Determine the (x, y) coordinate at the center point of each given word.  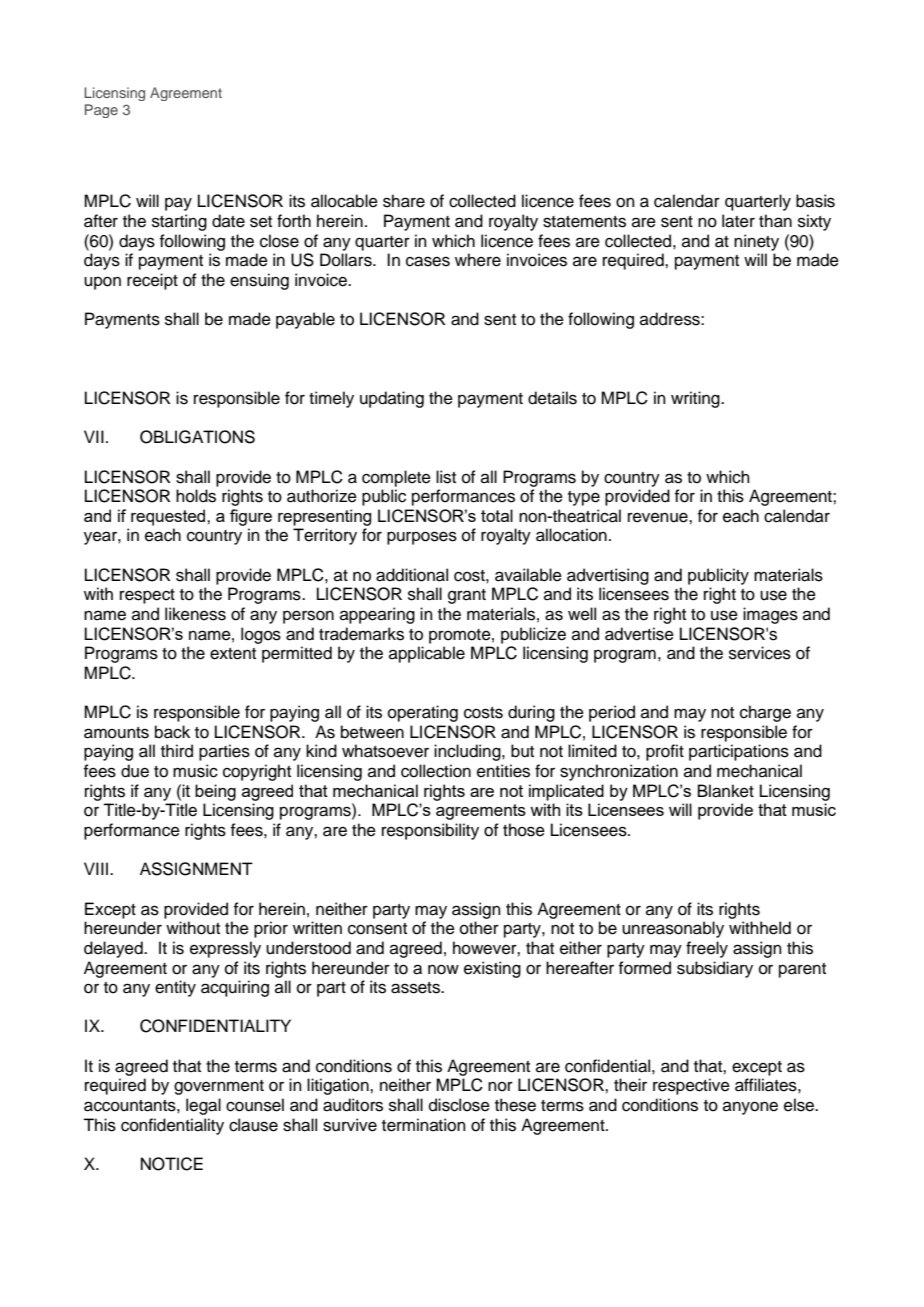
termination (424, 1125)
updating (392, 399)
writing (696, 399)
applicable (427, 654)
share (404, 201)
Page (101, 111)
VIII (97, 868)
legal (203, 1106)
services (760, 653)
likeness (195, 614)
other (479, 928)
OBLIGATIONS (197, 437)
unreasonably (673, 929)
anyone (750, 1108)
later (738, 221)
